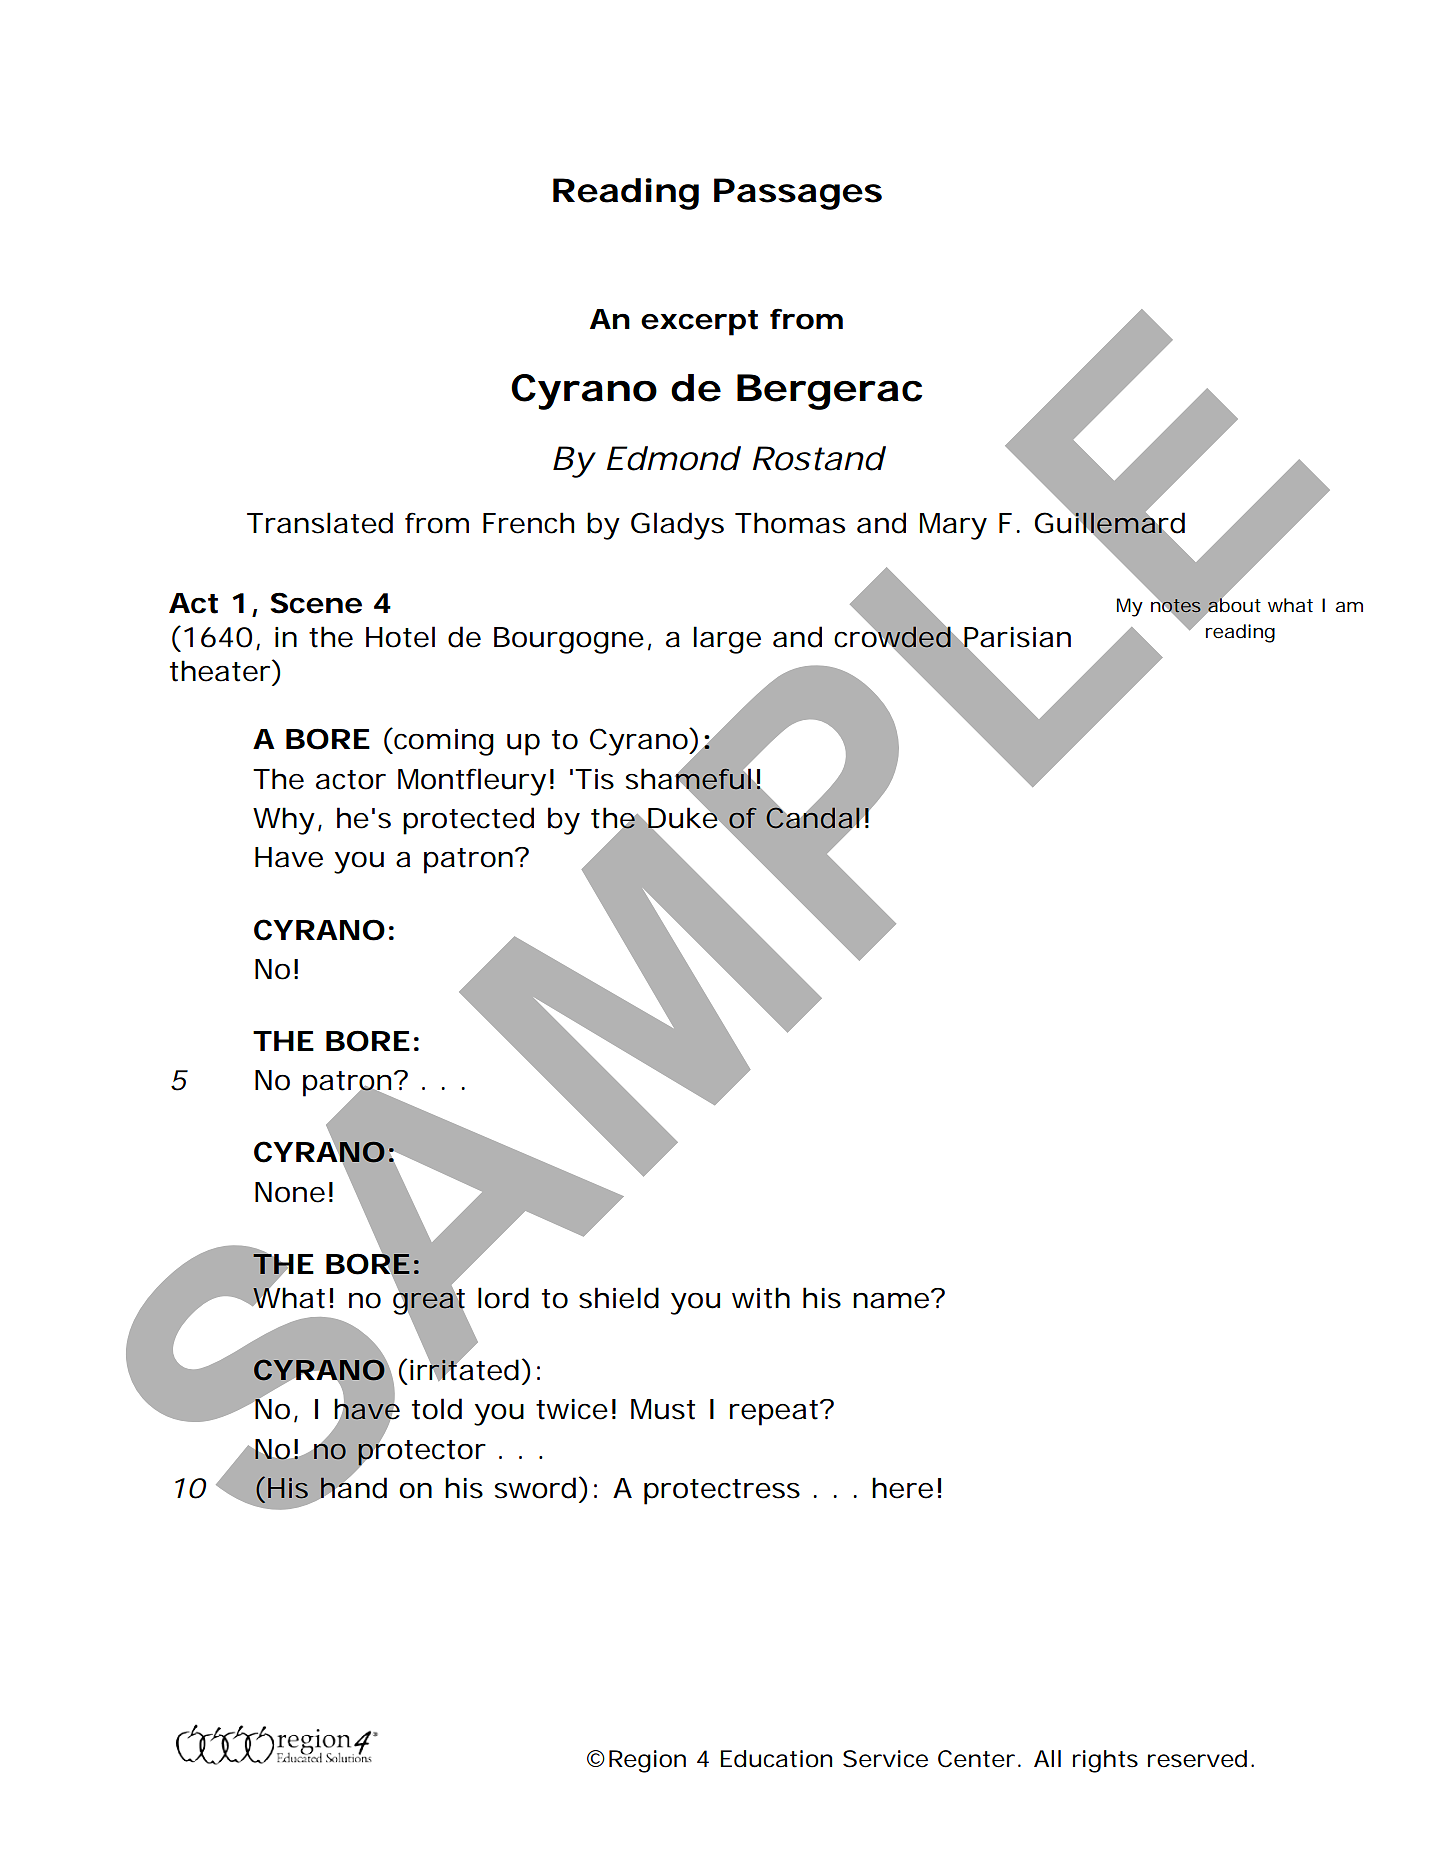  Describe the element at coordinates (464, 1369) in the document. I see `irritated` at that location.
